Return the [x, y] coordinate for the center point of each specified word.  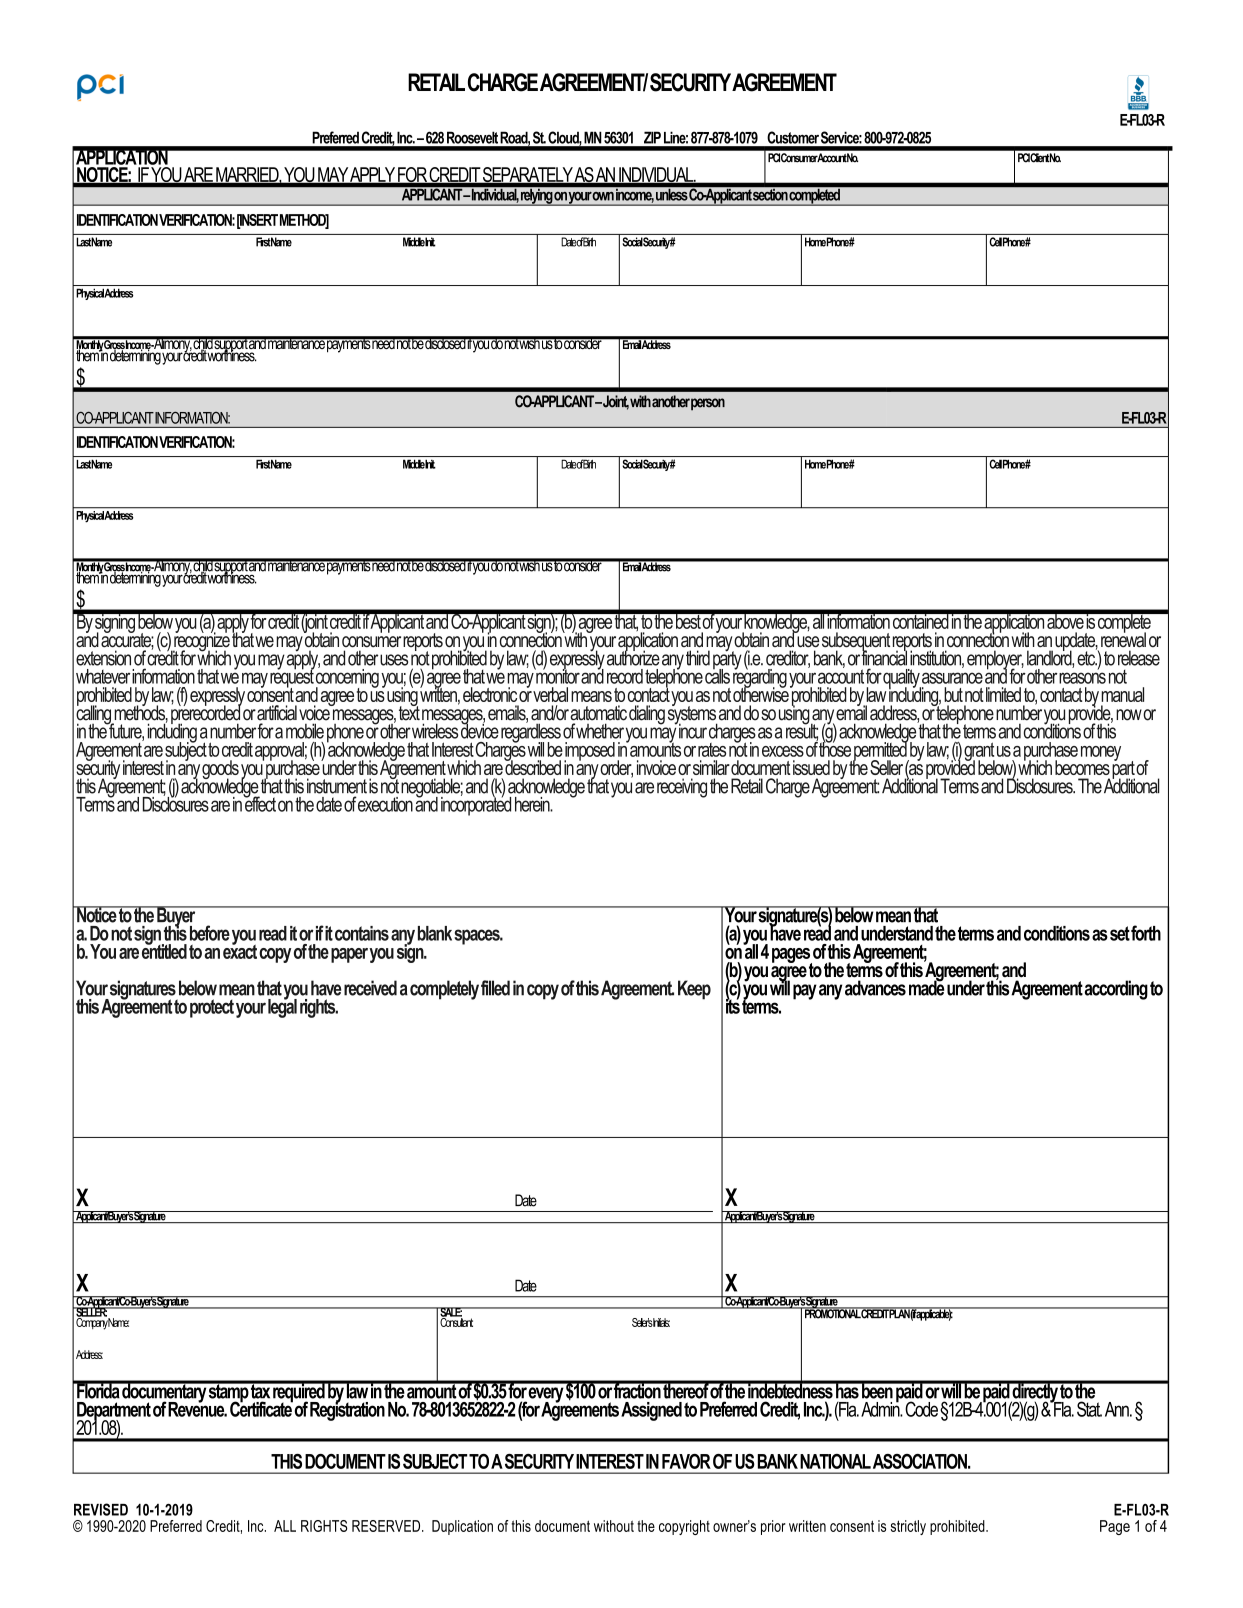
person [708, 404]
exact [240, 950]
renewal [1123, 639]
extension [103, 658]
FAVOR [686, 1461]
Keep [694, 990]
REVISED [101, 1509]
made [926, 987]
